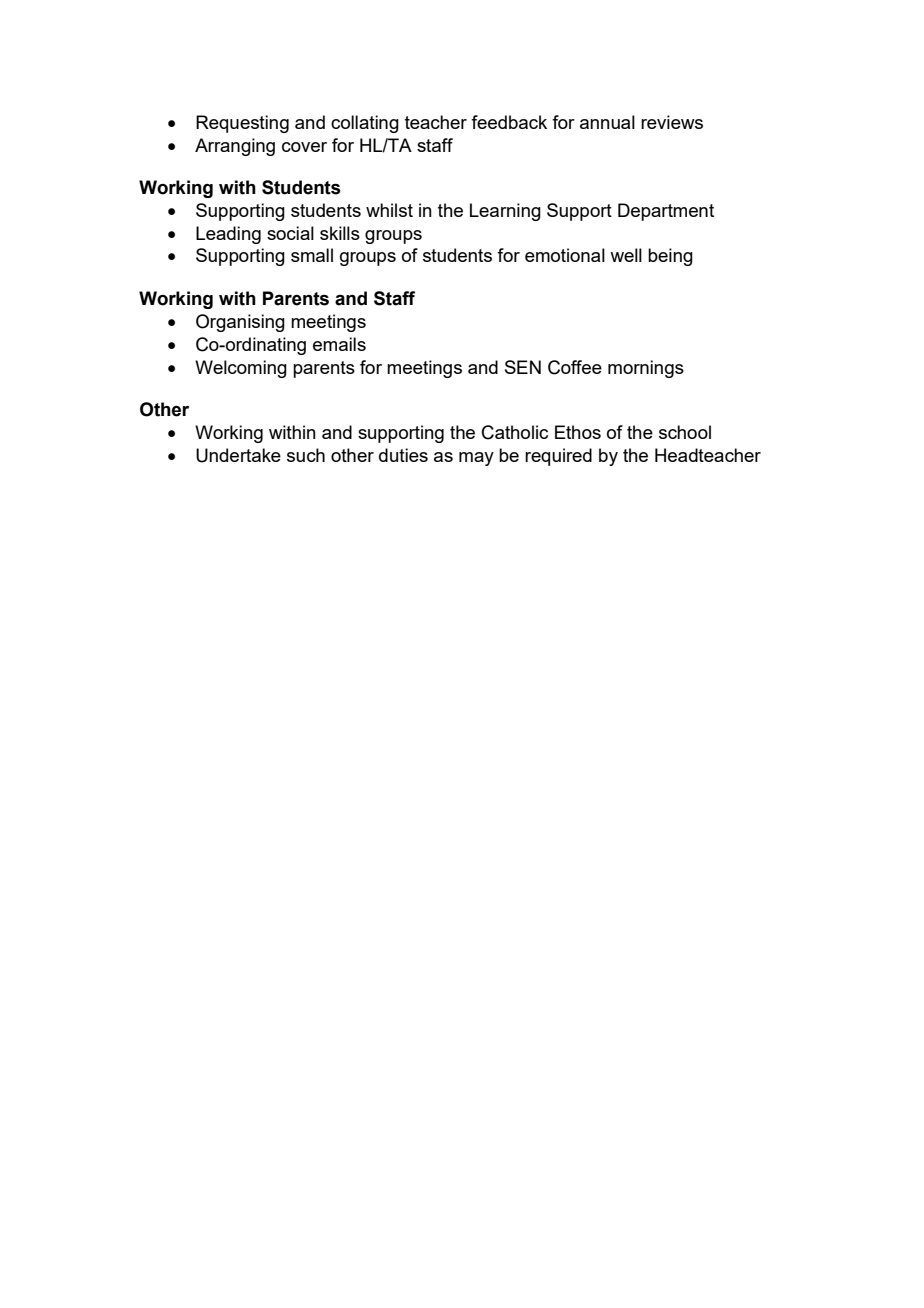 Image resolution: width=924 pixels, height=1308 pixels. What do you see at coordinates (505, 212) in the page?
I see `Learning` at bounding box center [505, 212].
